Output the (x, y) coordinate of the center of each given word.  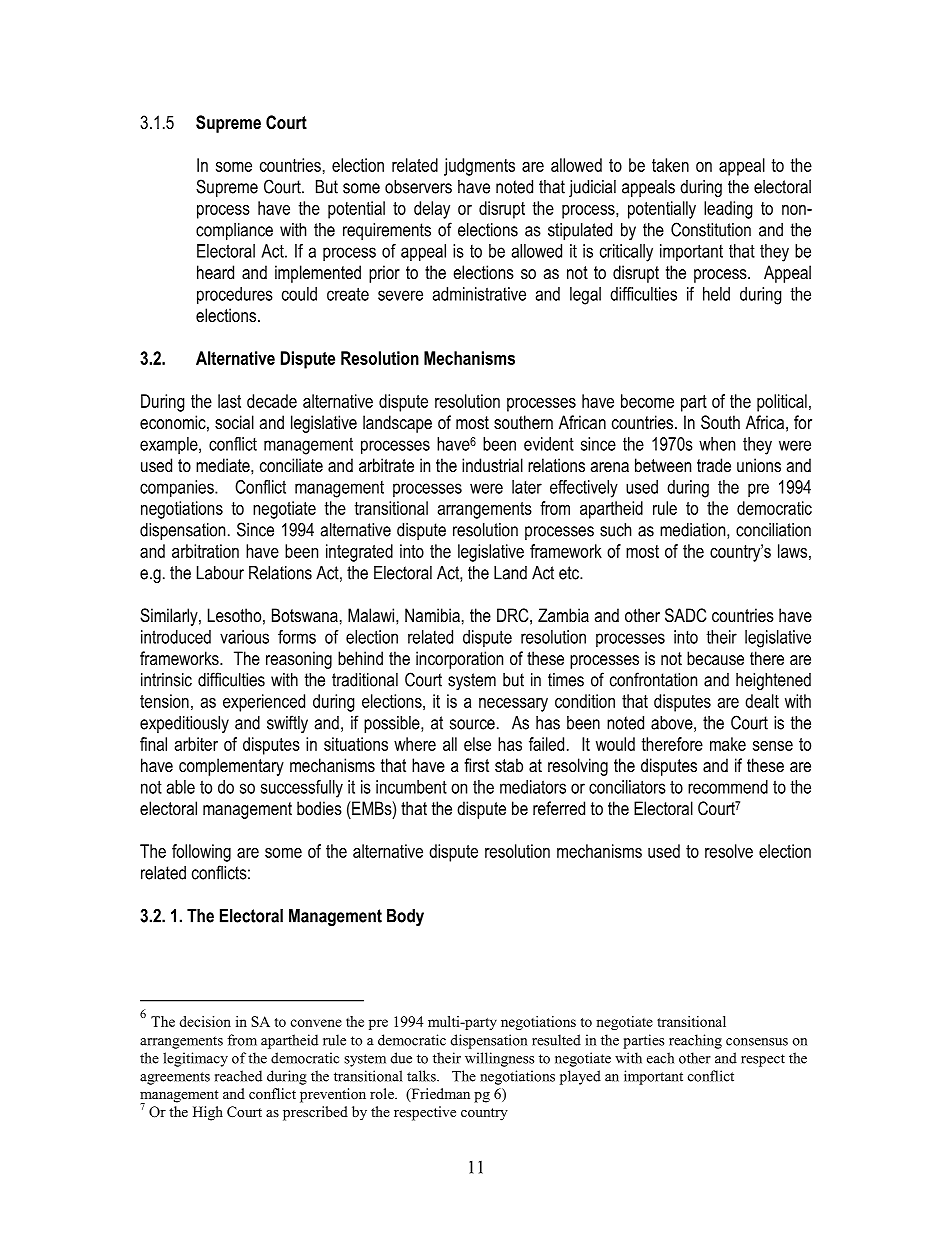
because (715, 658)
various (244, 637)
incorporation (459, 660)
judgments (479, 167)
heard (215, 272)
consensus (757, 1042)
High (208, 1113)
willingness (499, 1059)
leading (728, 210)
